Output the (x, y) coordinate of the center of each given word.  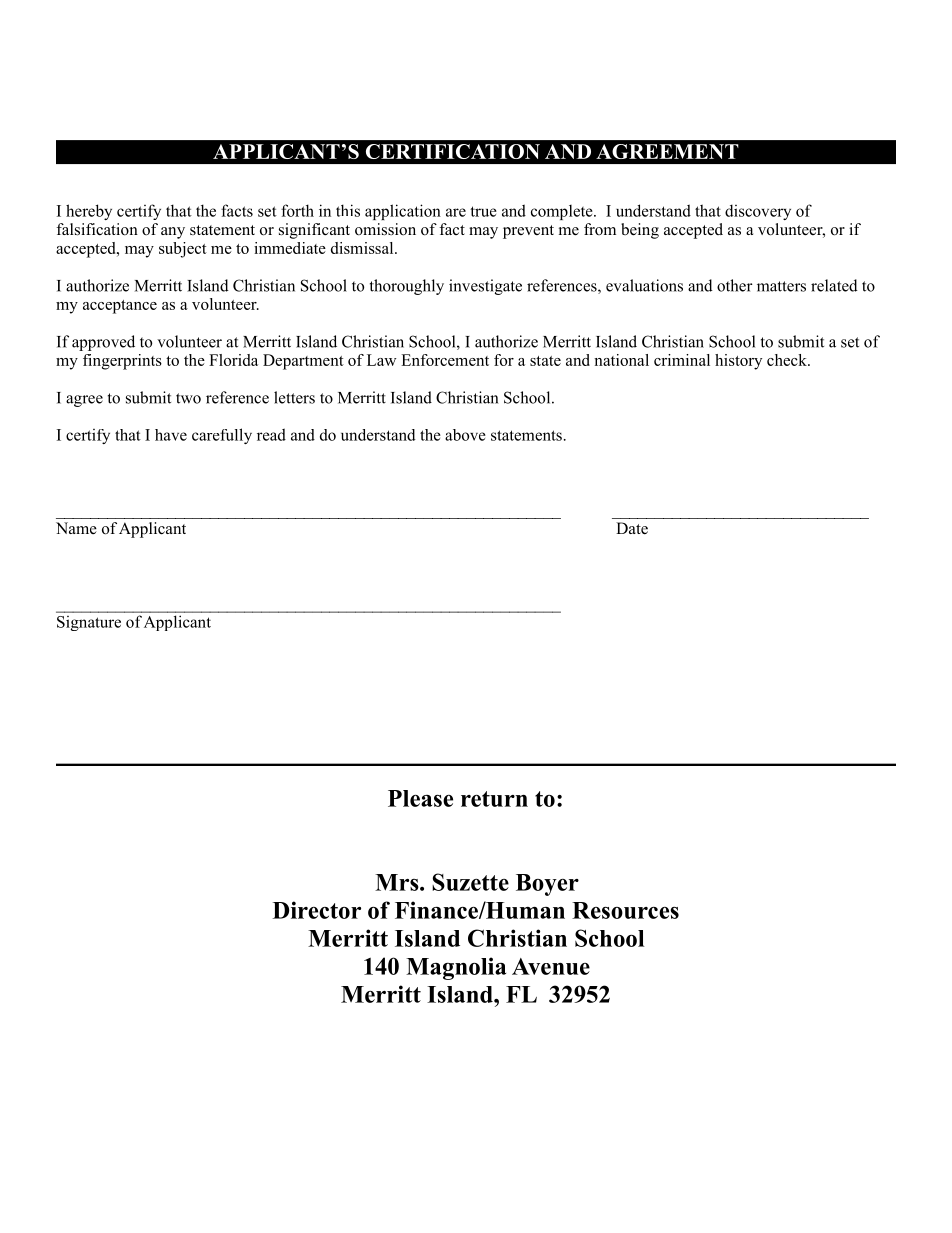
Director (317, 910)
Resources (625, 910)
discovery (758, 212)
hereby (89, 212)
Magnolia (456, 968)
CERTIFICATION (453, 151)
